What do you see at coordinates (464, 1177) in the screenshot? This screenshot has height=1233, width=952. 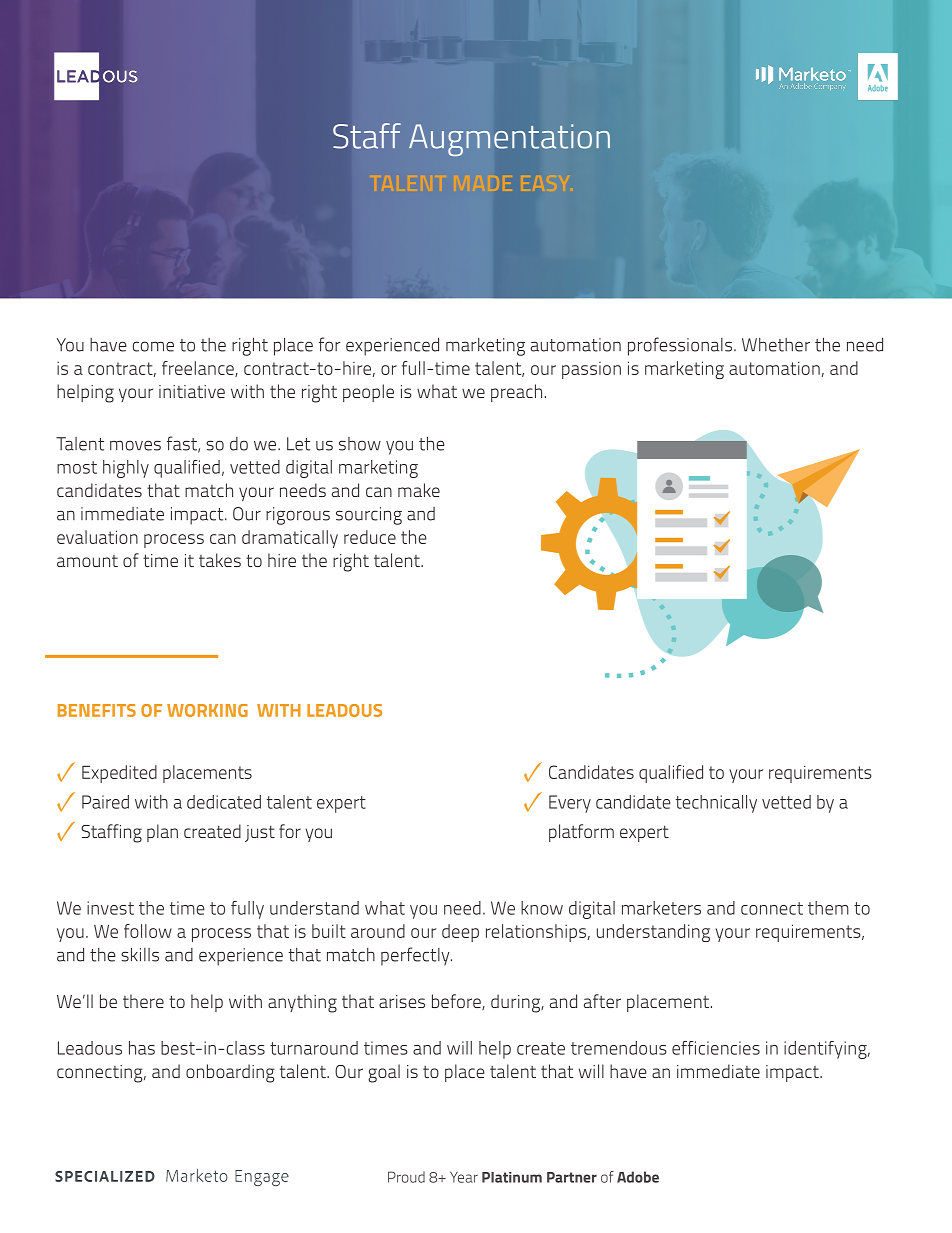 I see `Year` at bounding box center [464, 1177].
